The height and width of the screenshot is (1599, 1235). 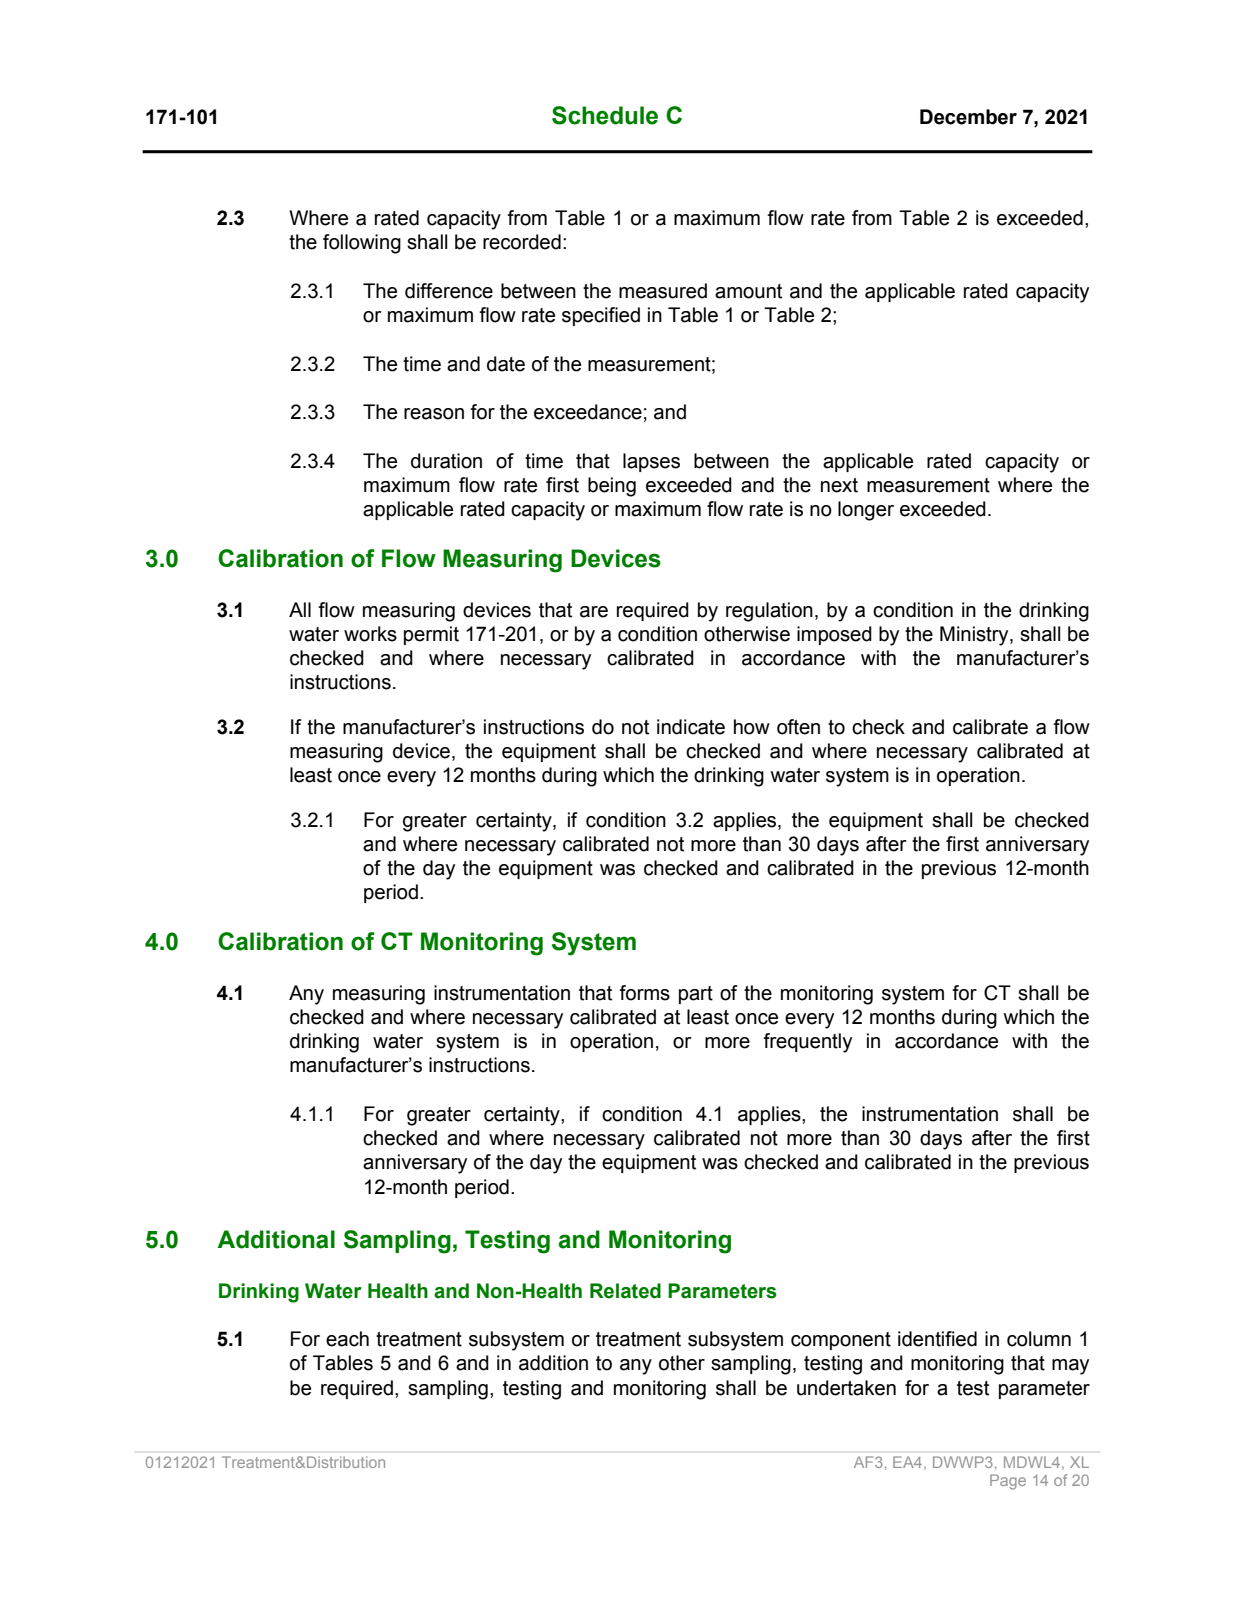 What do you see at coordinates (431, 635) in the screenshot?
I see `permit` at bounding box center [431, 635].
